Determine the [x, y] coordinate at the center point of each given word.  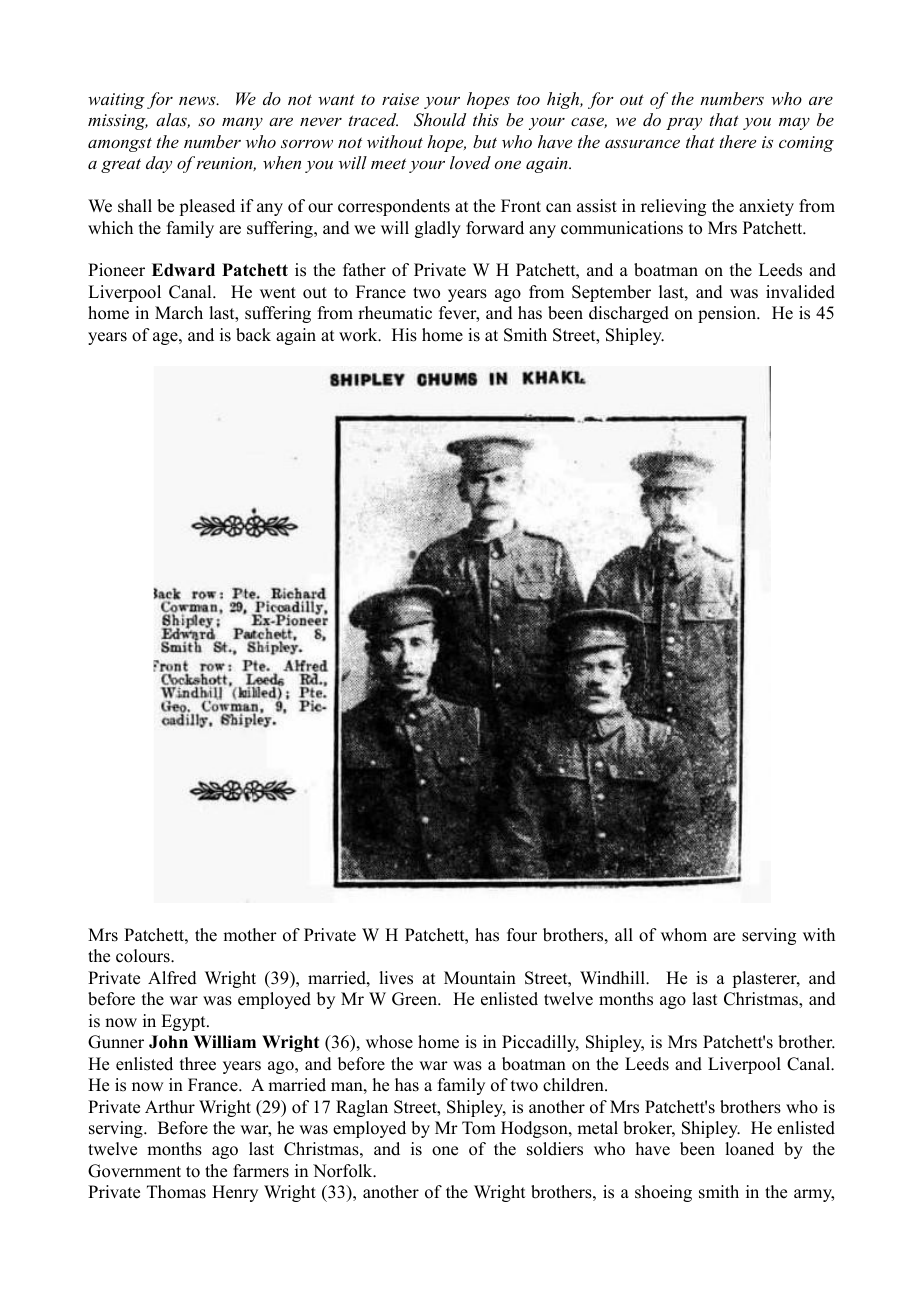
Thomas [176, 1192]
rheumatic [395, 313]
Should [440, 120]
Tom [479, 1128]
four [522, 935]
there [738, 141]
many [242, 124]
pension [728, 314]
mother [250, 935]
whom [684, 935]
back [253, 335]
